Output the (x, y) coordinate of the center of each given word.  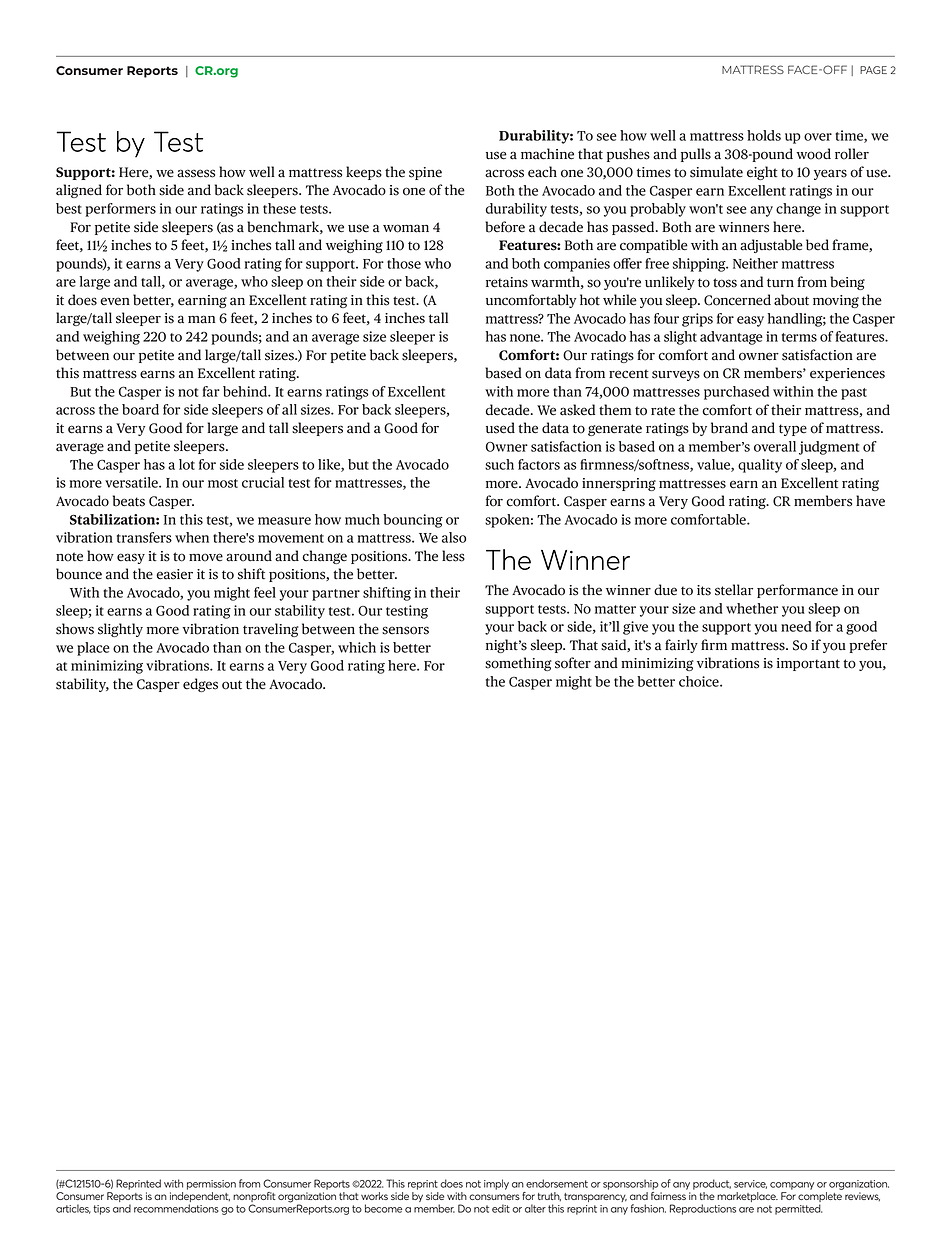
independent (200, 1198)
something (518, 664)
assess (196, 173)
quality (760, 466)
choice (700, 681)
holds (764, 135)
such (499, 464)
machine (547, 154)
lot (187, 464)
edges (200, 685)
